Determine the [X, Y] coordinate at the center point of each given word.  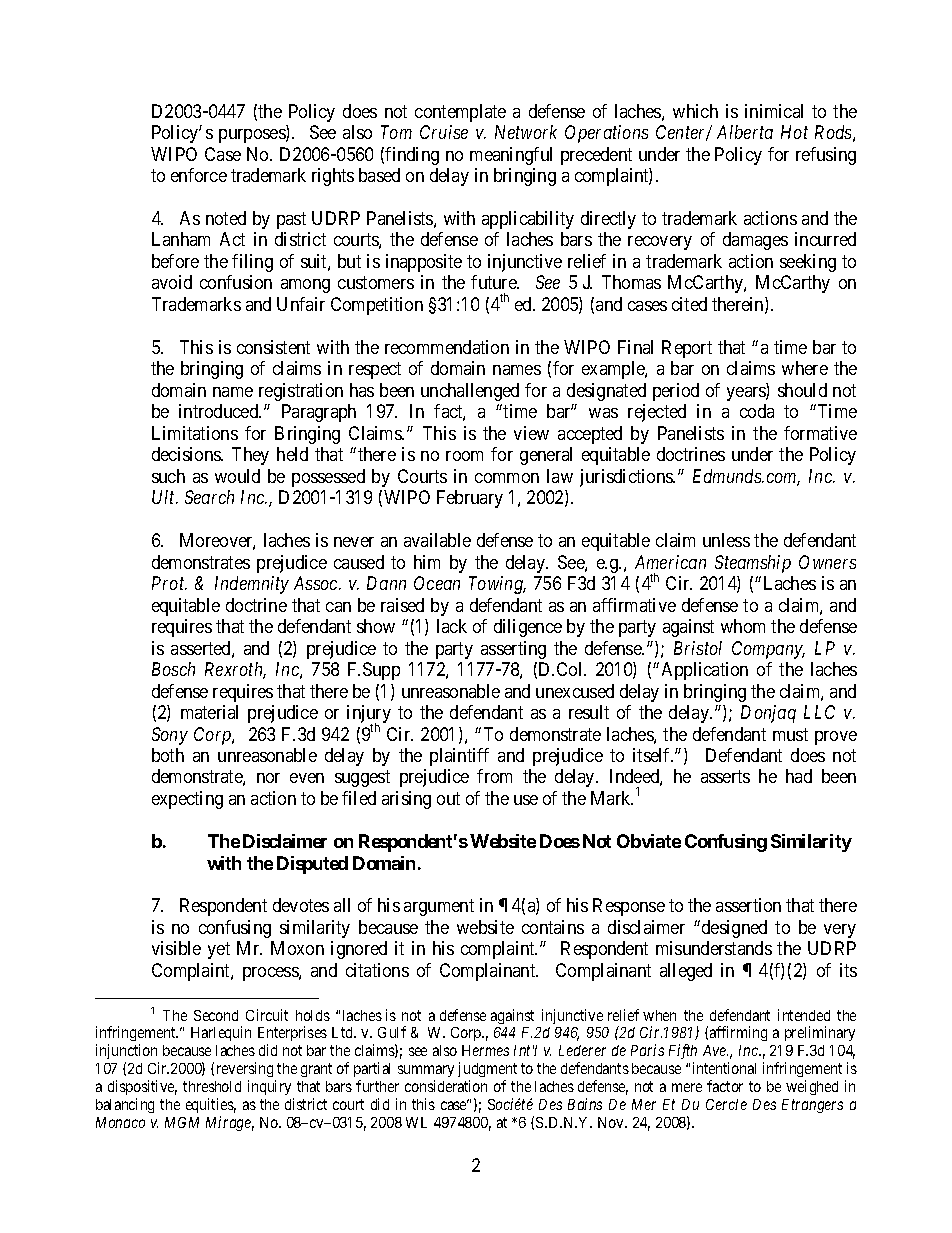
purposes [253, 136]
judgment [487, 1071]
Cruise [444, 132]
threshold [212, 1086]
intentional [724, 1068]
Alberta [745, 132]
